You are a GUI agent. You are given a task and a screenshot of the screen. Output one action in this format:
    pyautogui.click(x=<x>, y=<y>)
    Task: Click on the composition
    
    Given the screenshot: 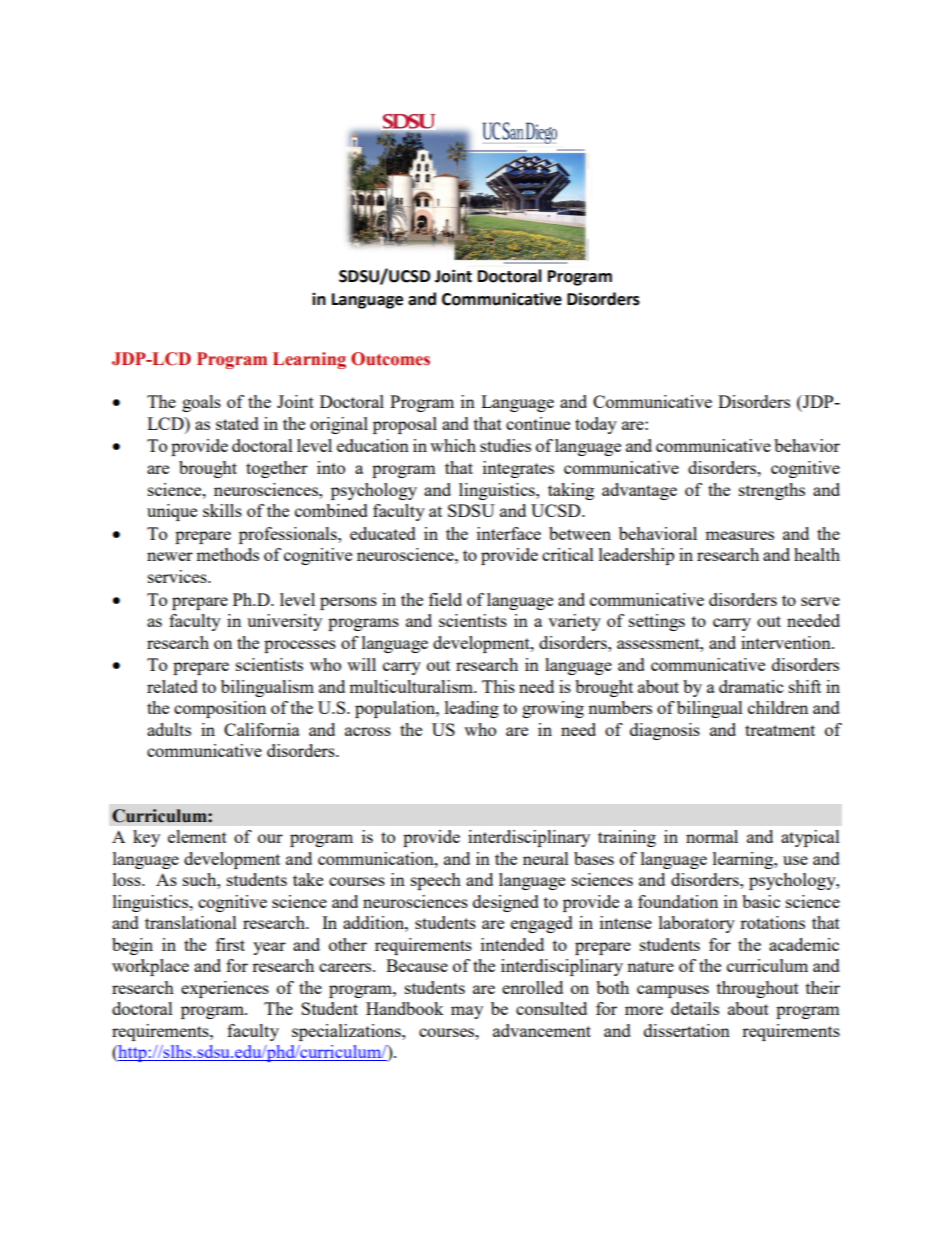 What is the action you would take?
    pyautogui.click(x=220, y=709)
